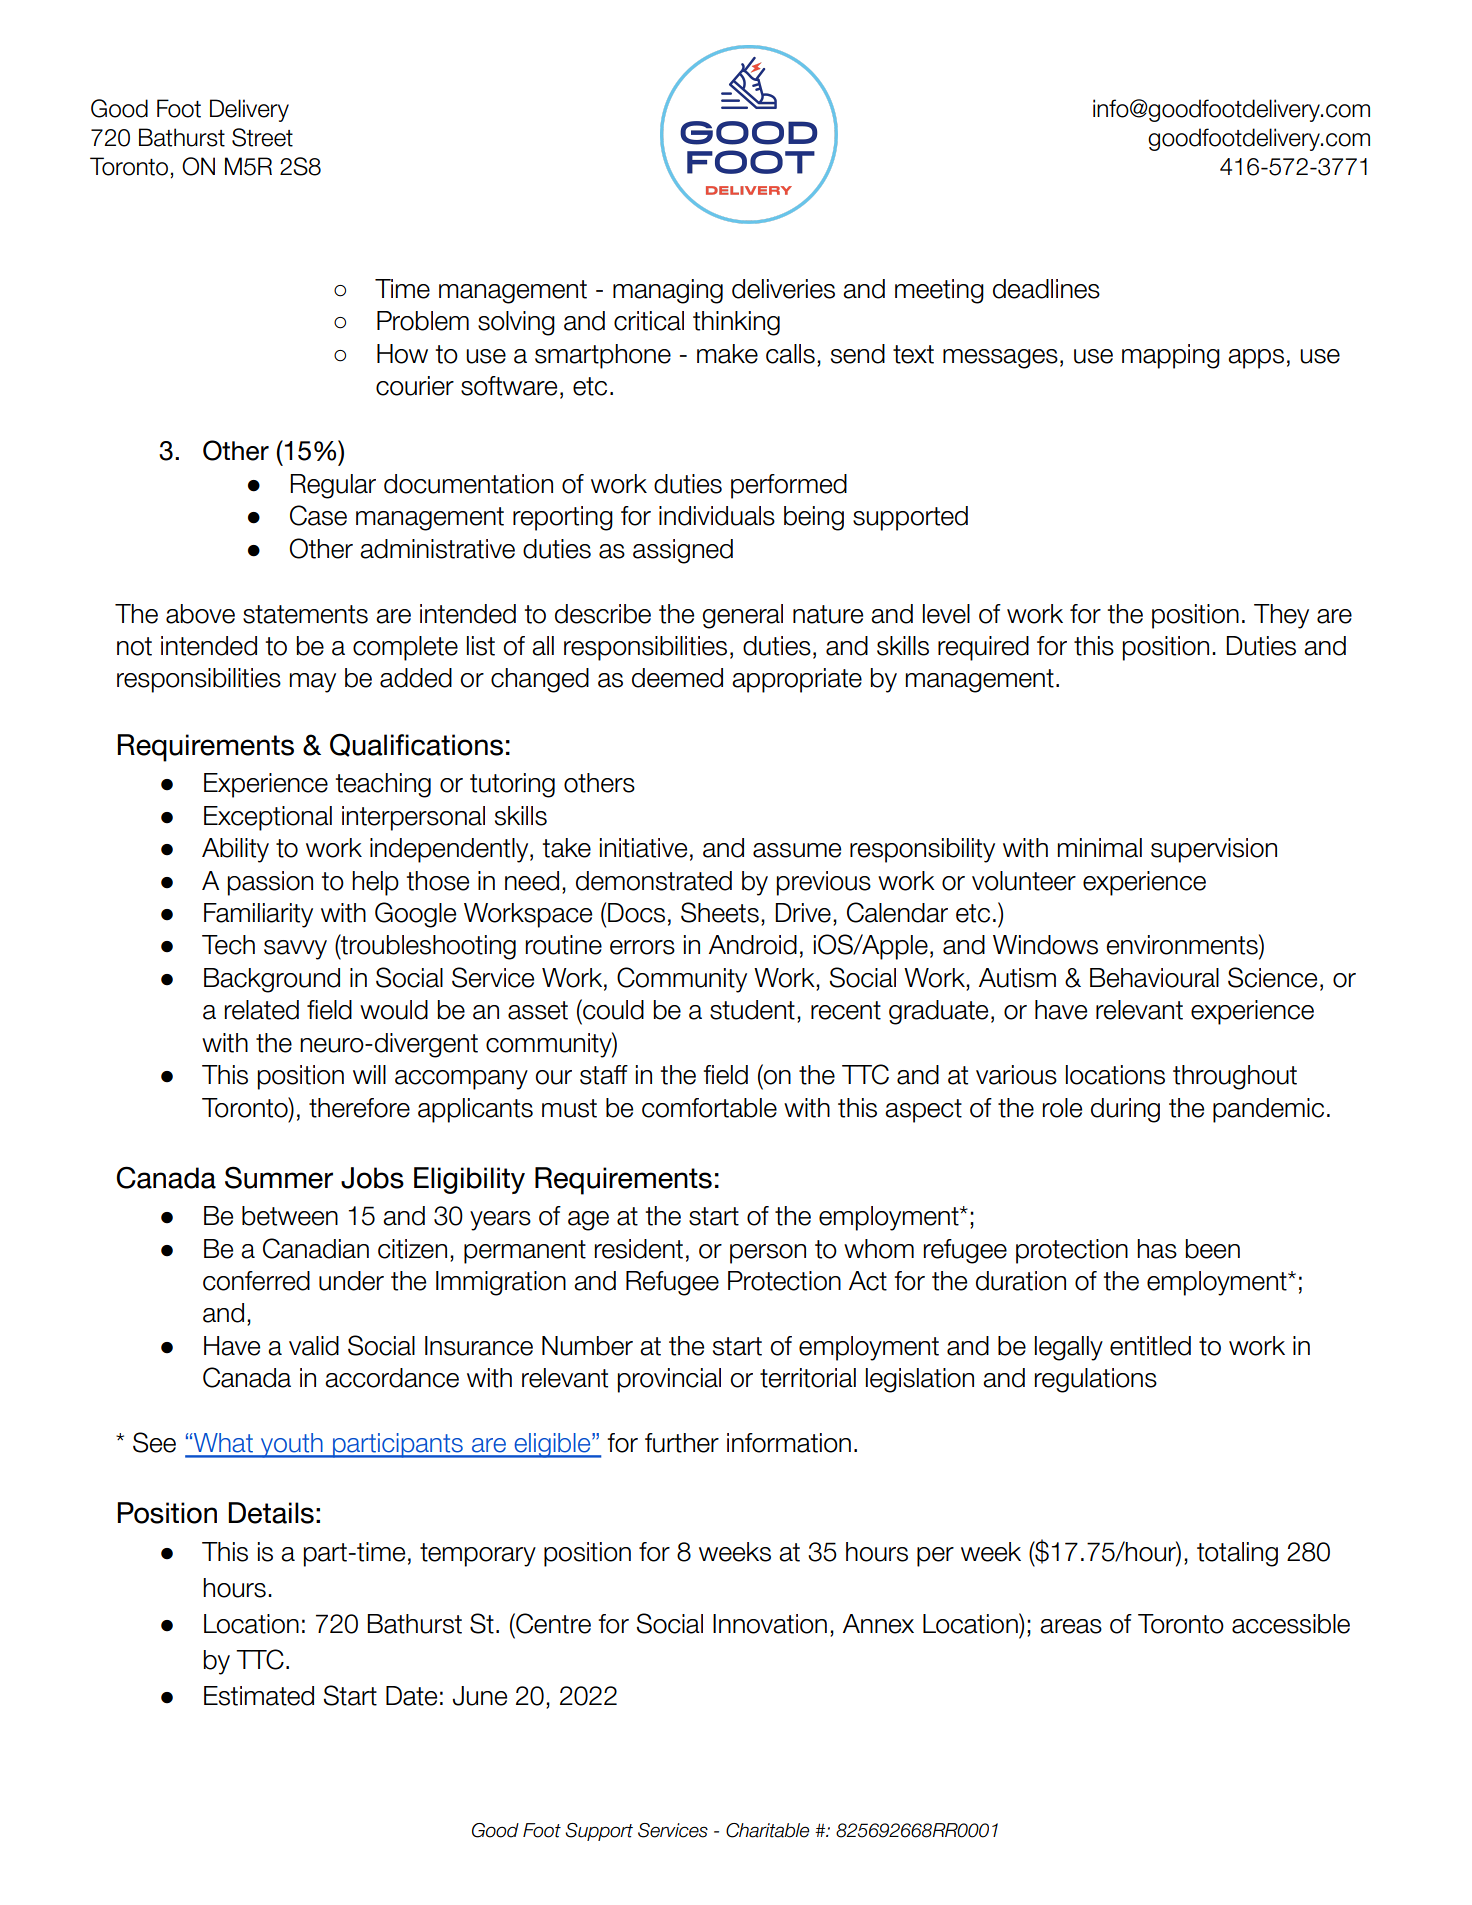  I want to click on Street, so click(262, 137).
